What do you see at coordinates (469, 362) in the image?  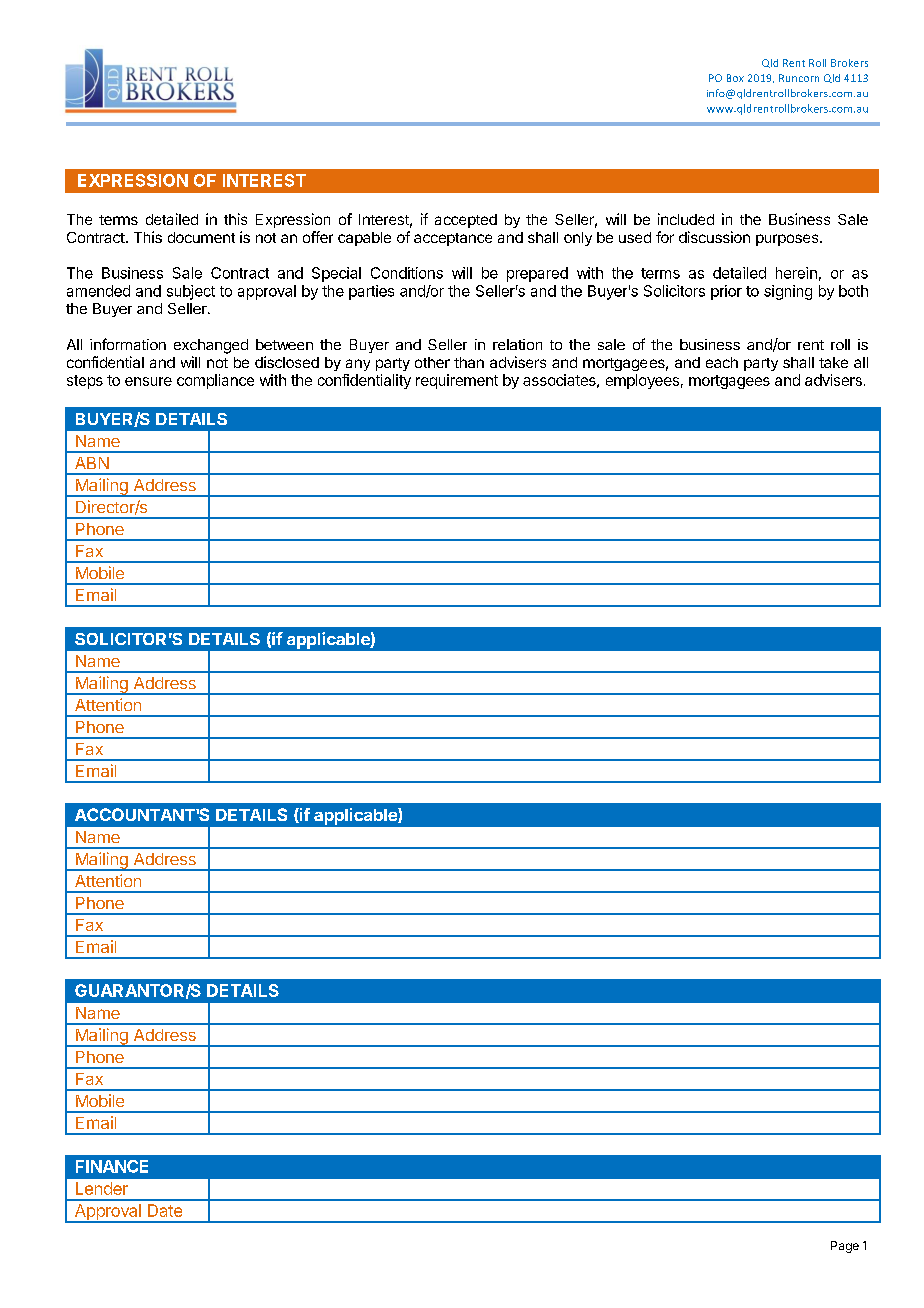 I see `than` at bounding box center [469, 362].
